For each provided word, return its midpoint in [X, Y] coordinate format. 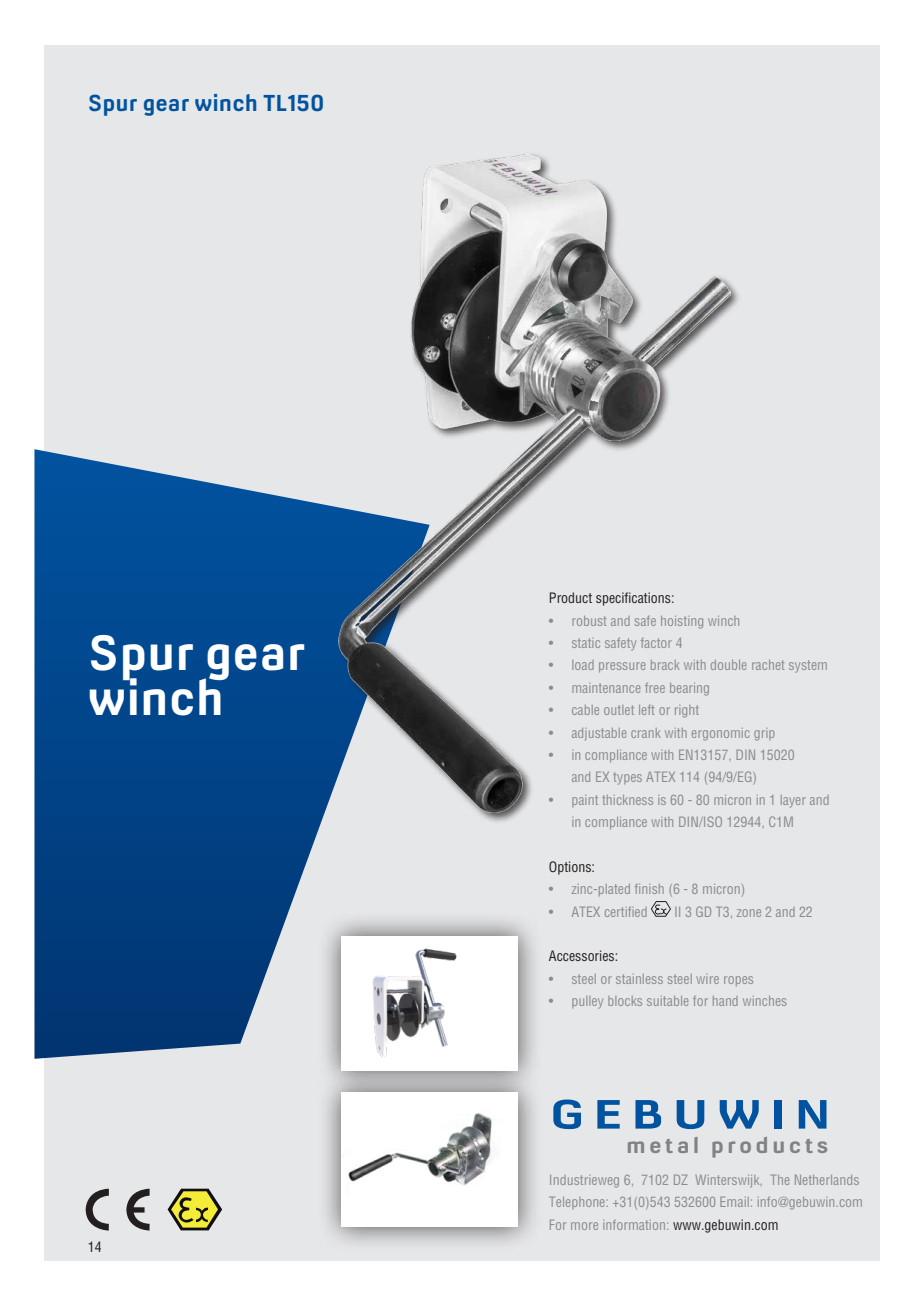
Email [734, 1202]
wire [708, 979]
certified [626, 912]
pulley [587, 1002]
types [627, 778]
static [586, 643]
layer [793, 801]
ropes [738, 981]
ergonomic [720, 734]
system [808, 666]
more [584, 1226]
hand [725, 1001]
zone [749, 913]
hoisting [682, 622]
